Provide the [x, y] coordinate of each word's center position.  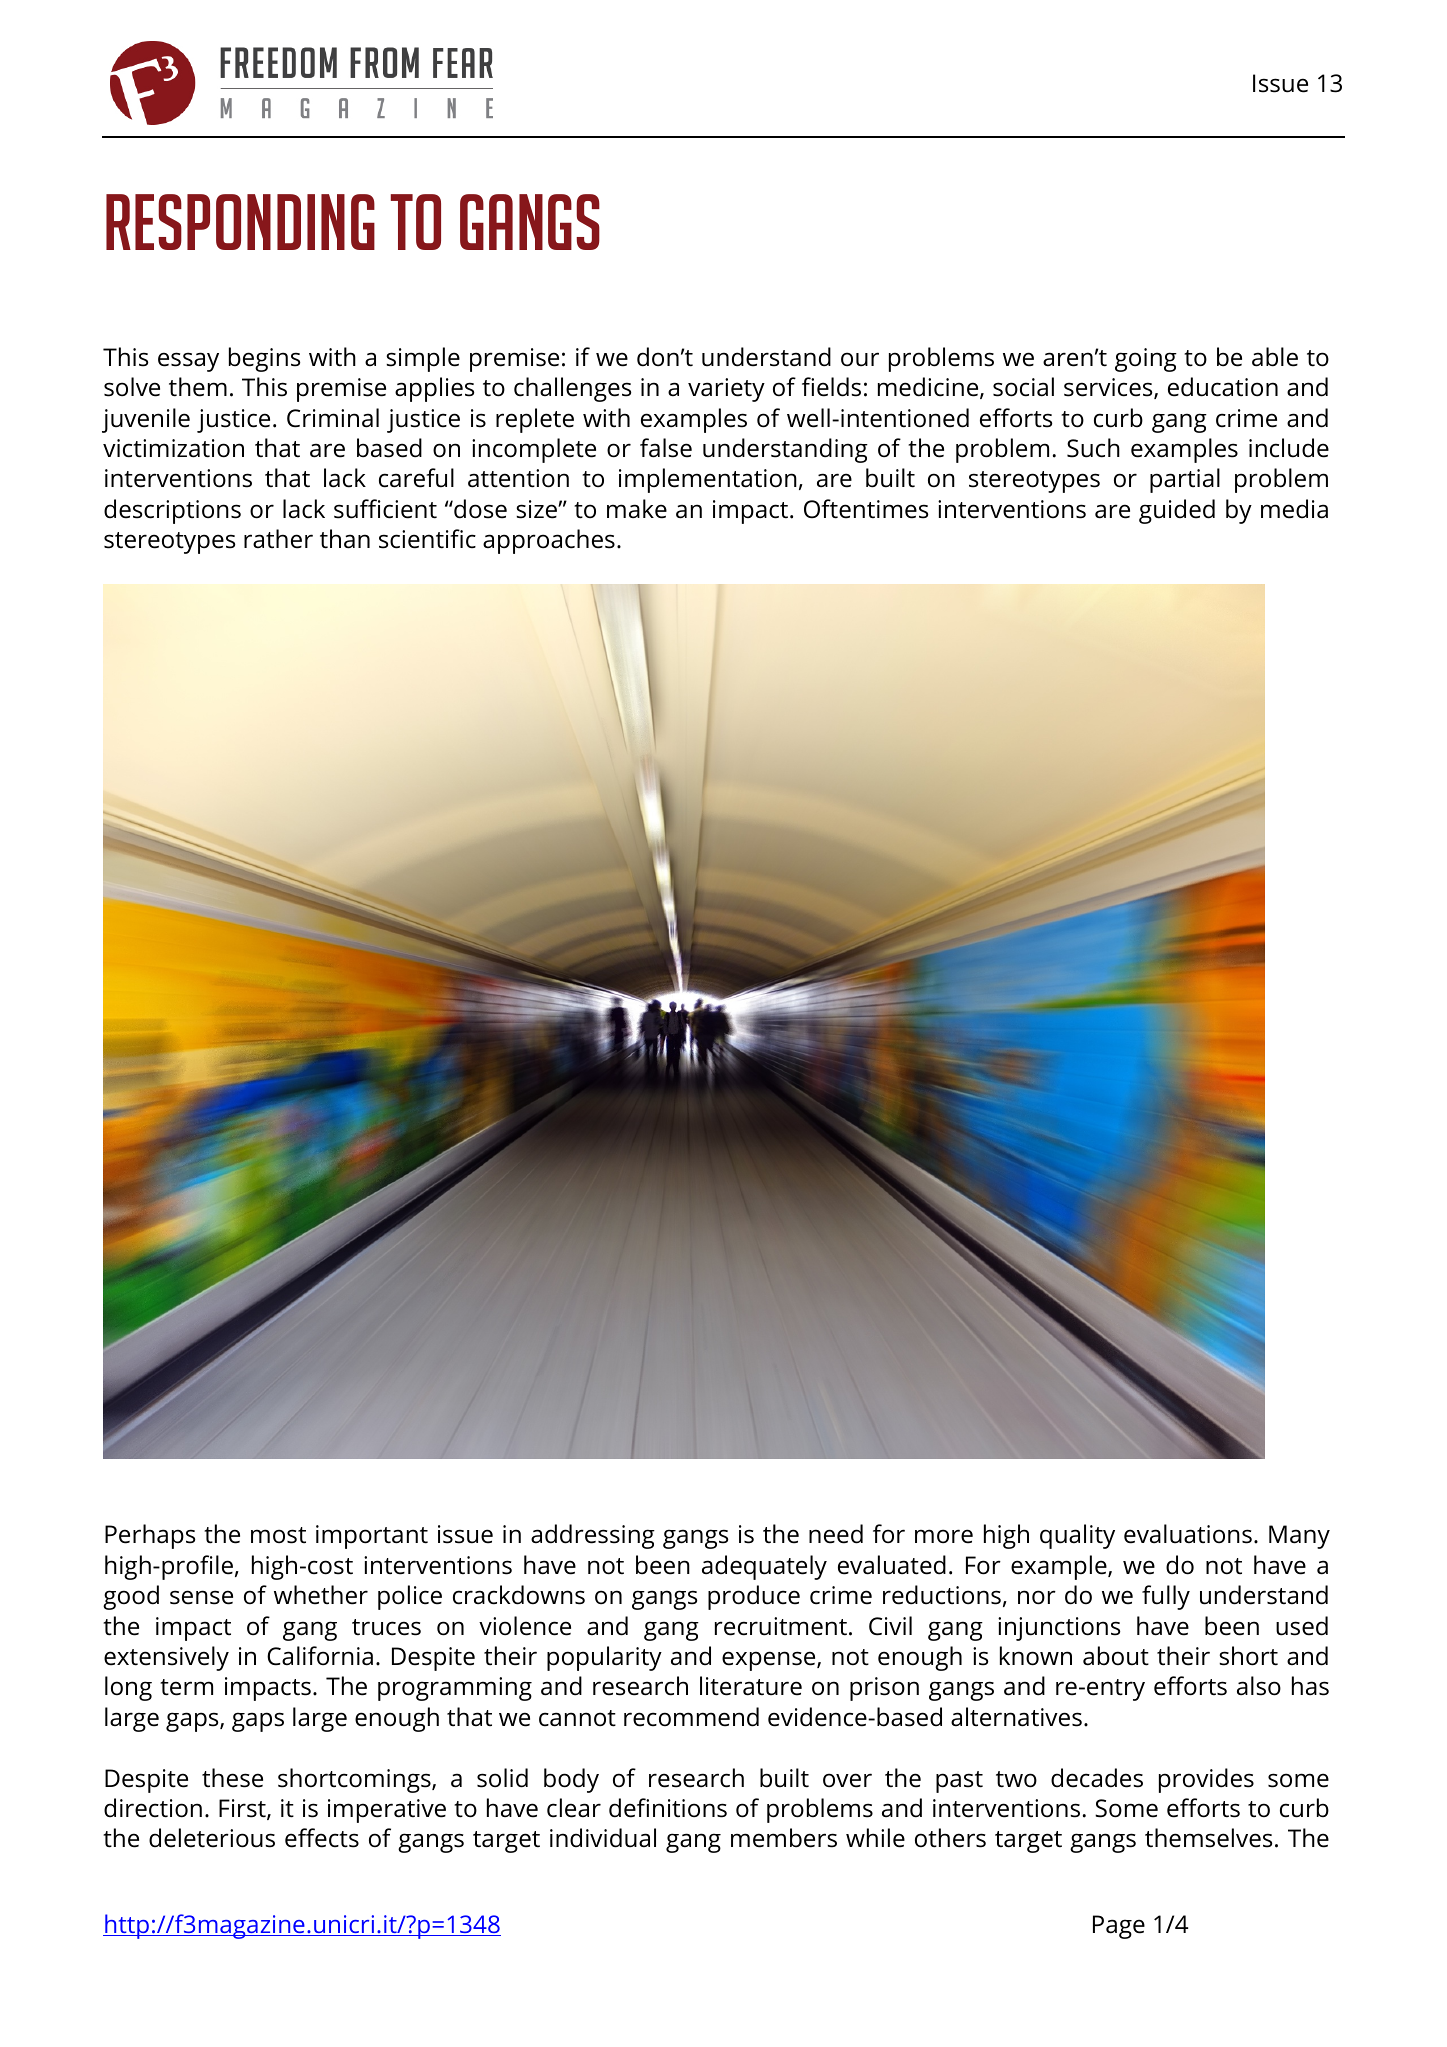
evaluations [1188, 1534]
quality [1077, 1536]
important [372, 1537]
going [1146, 360]
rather [278, 539]
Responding [240, 222]
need [836, 1534]
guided [1177, 511]
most [278, 1535]
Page [1119, 1927]
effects [322, 1838]
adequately [764, 1567]
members [784, 1838]
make [637, 509]
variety [726, 390]
